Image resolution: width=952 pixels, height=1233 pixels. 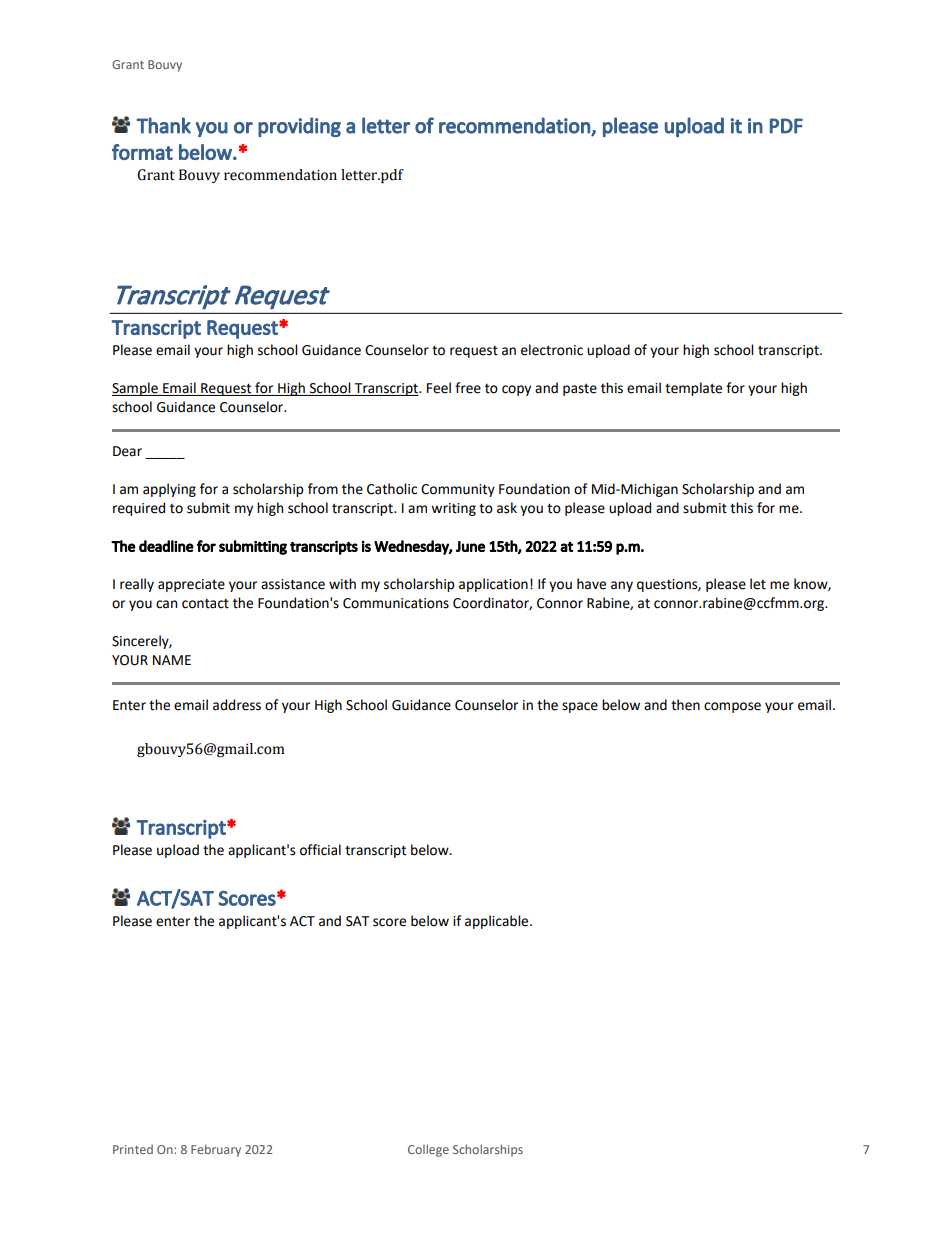 What do you see at coordinates (552, 350) in the screenshot?
I see `electronic` at bounding box center [552, 350].
